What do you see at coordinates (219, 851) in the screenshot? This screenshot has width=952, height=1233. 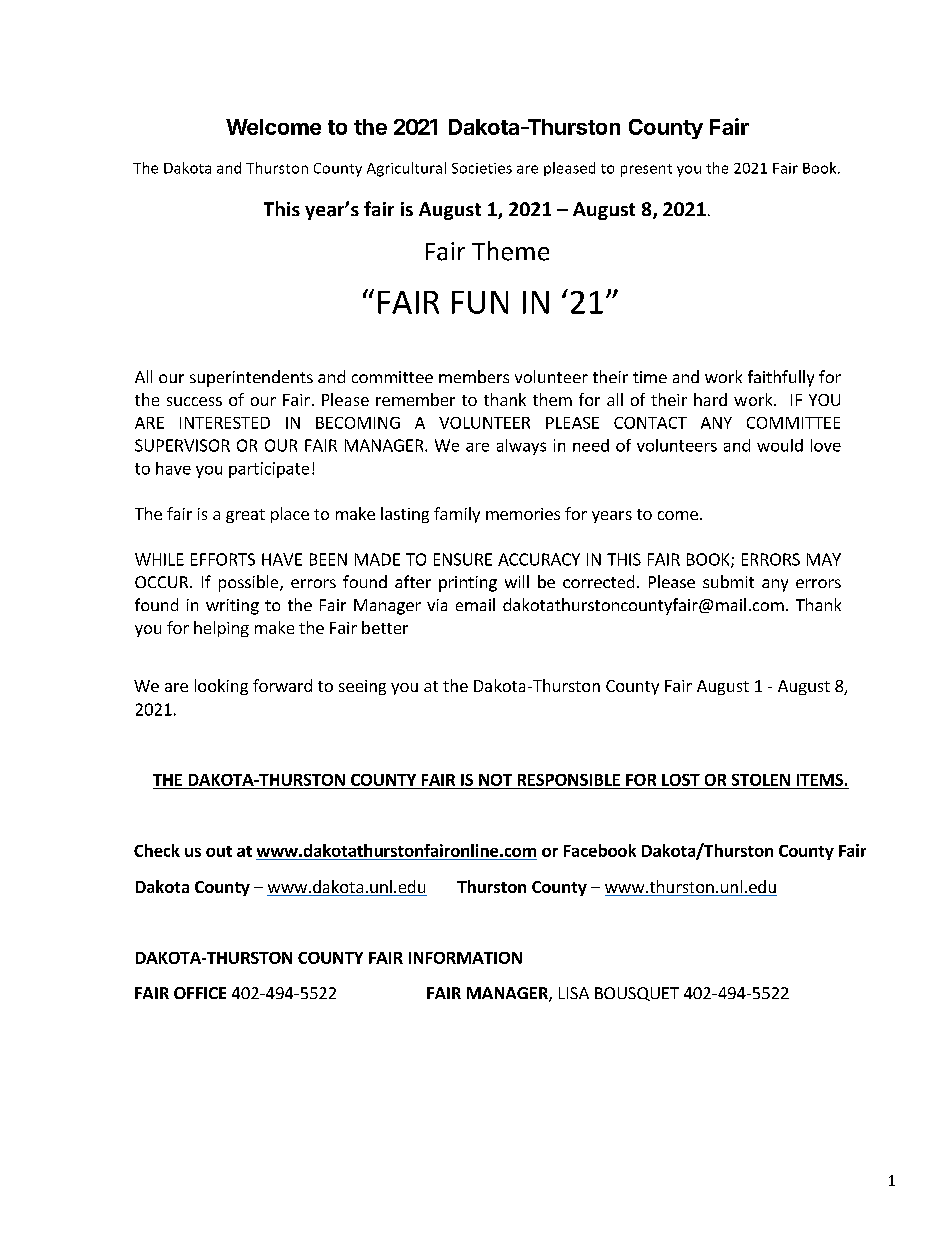 I see `out` at bounding box center [219, 851].
